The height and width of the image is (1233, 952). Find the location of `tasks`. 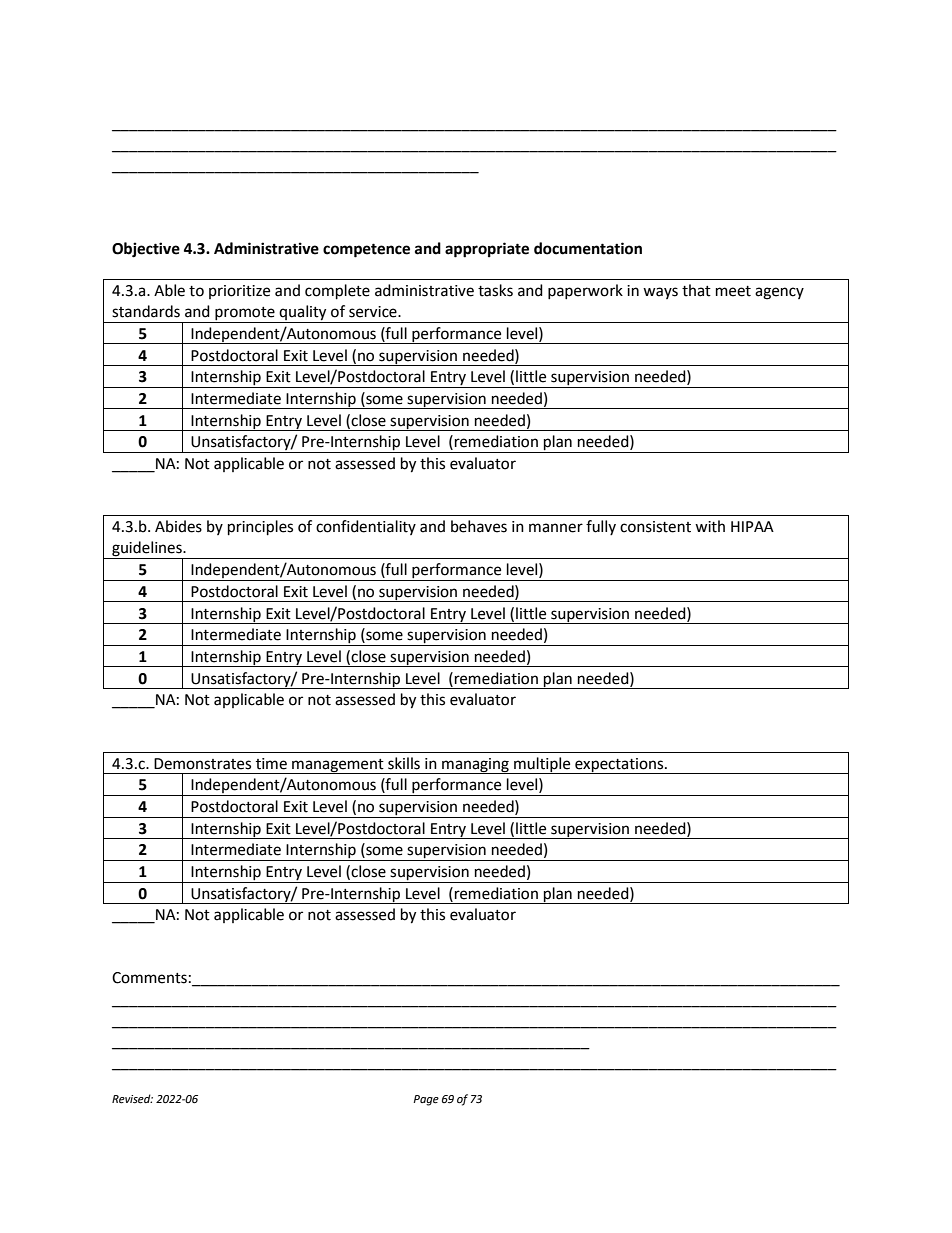

tasks is located at coordinates (495, 290).
